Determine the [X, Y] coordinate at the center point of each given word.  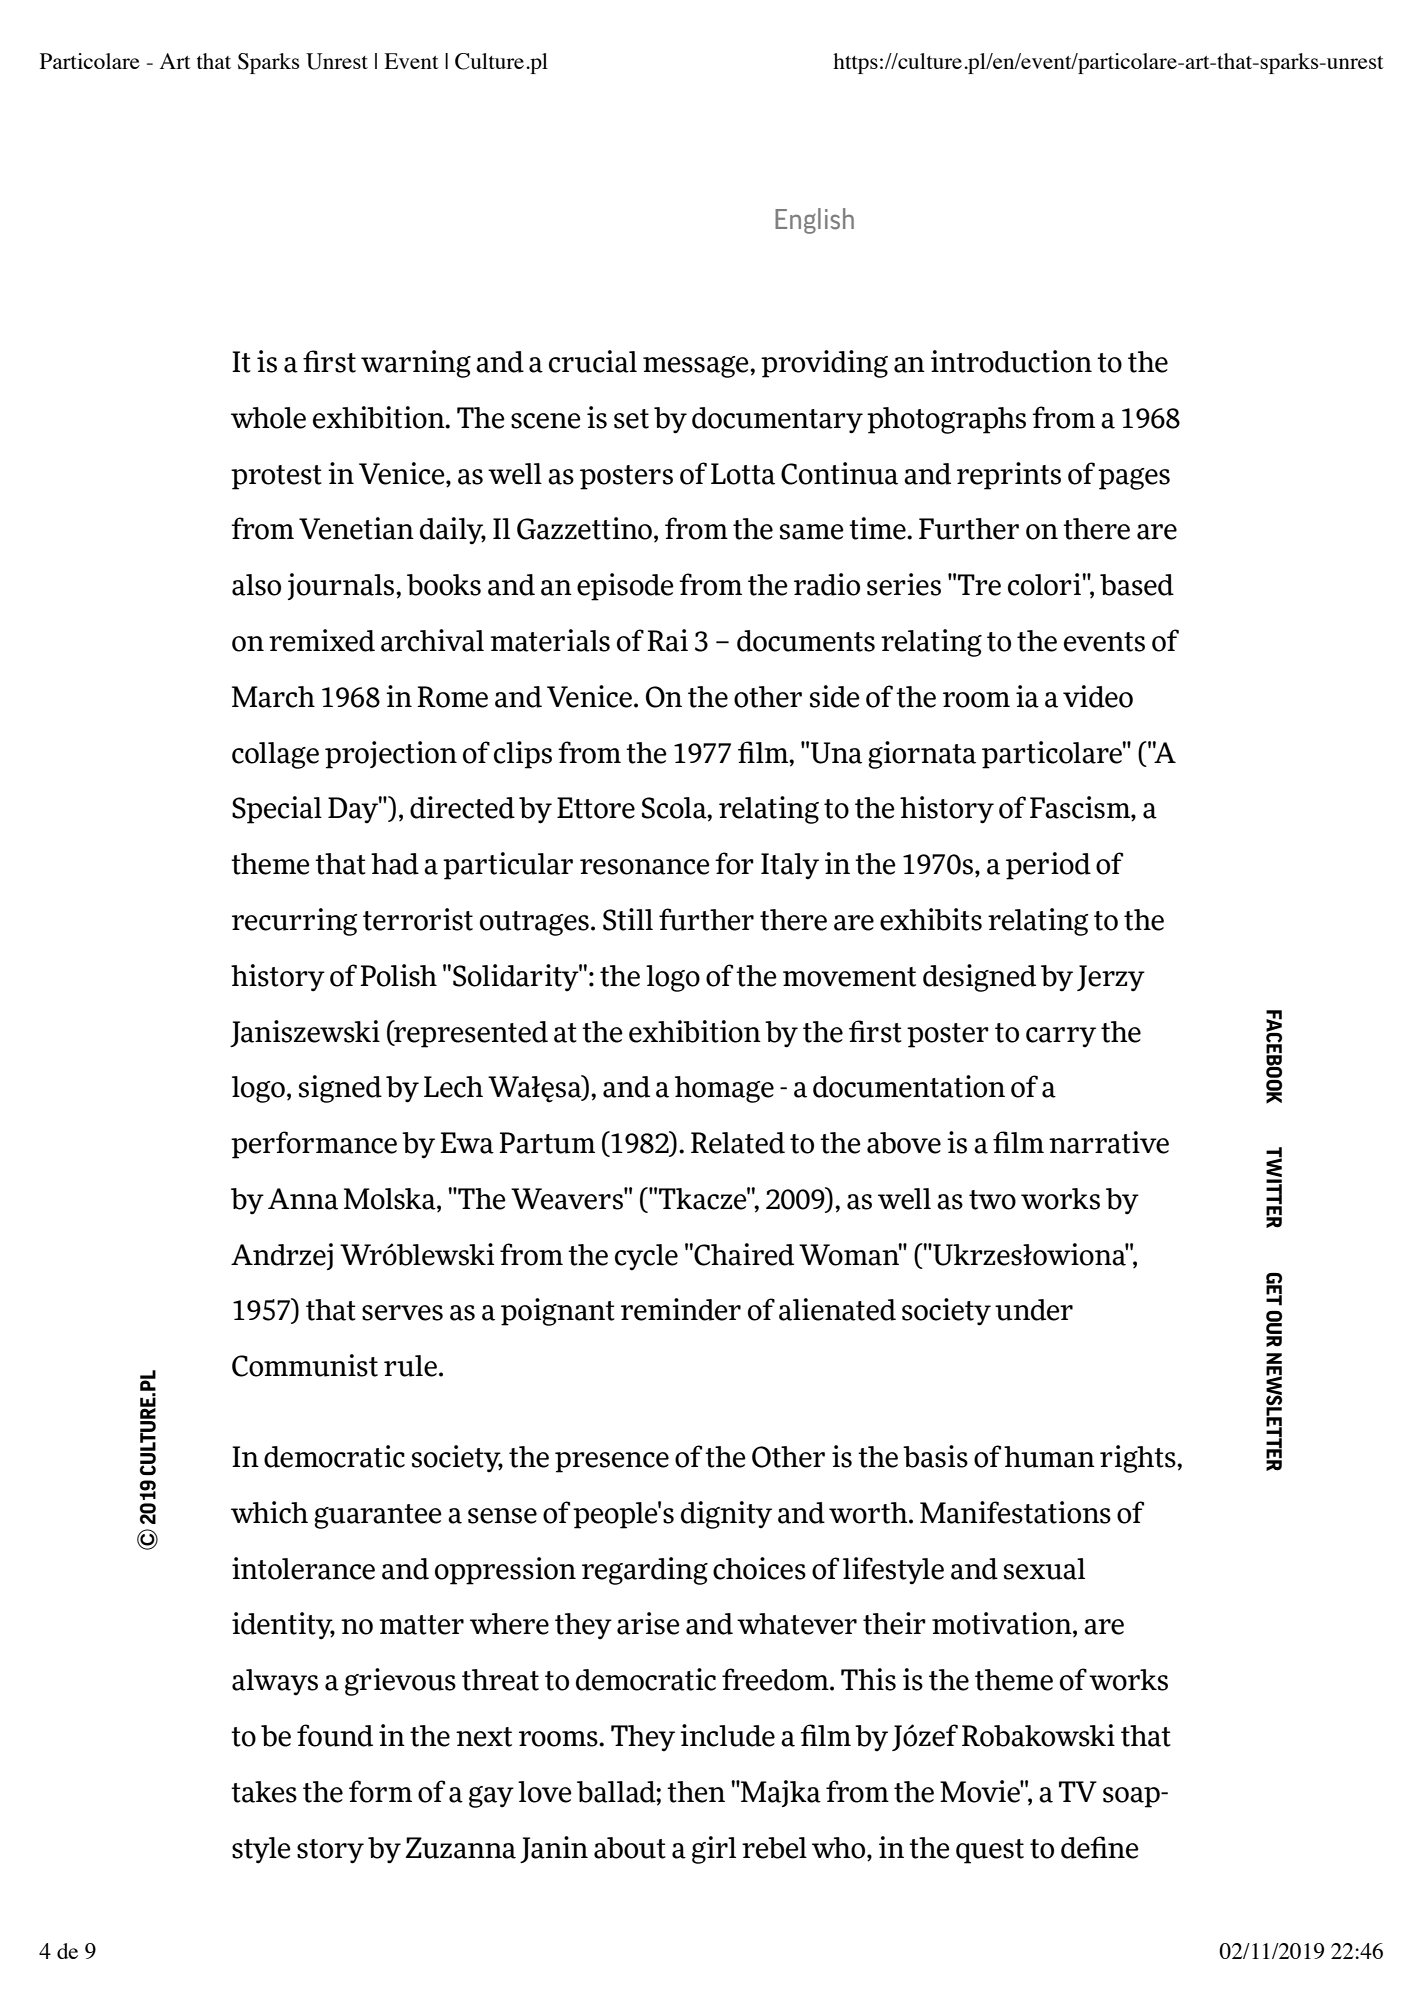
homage [724, 1089]
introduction [1011, 361]
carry [1061, 1037]
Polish [398, 975]
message [697, 367]
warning [416, 364]
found [335, 1735]
